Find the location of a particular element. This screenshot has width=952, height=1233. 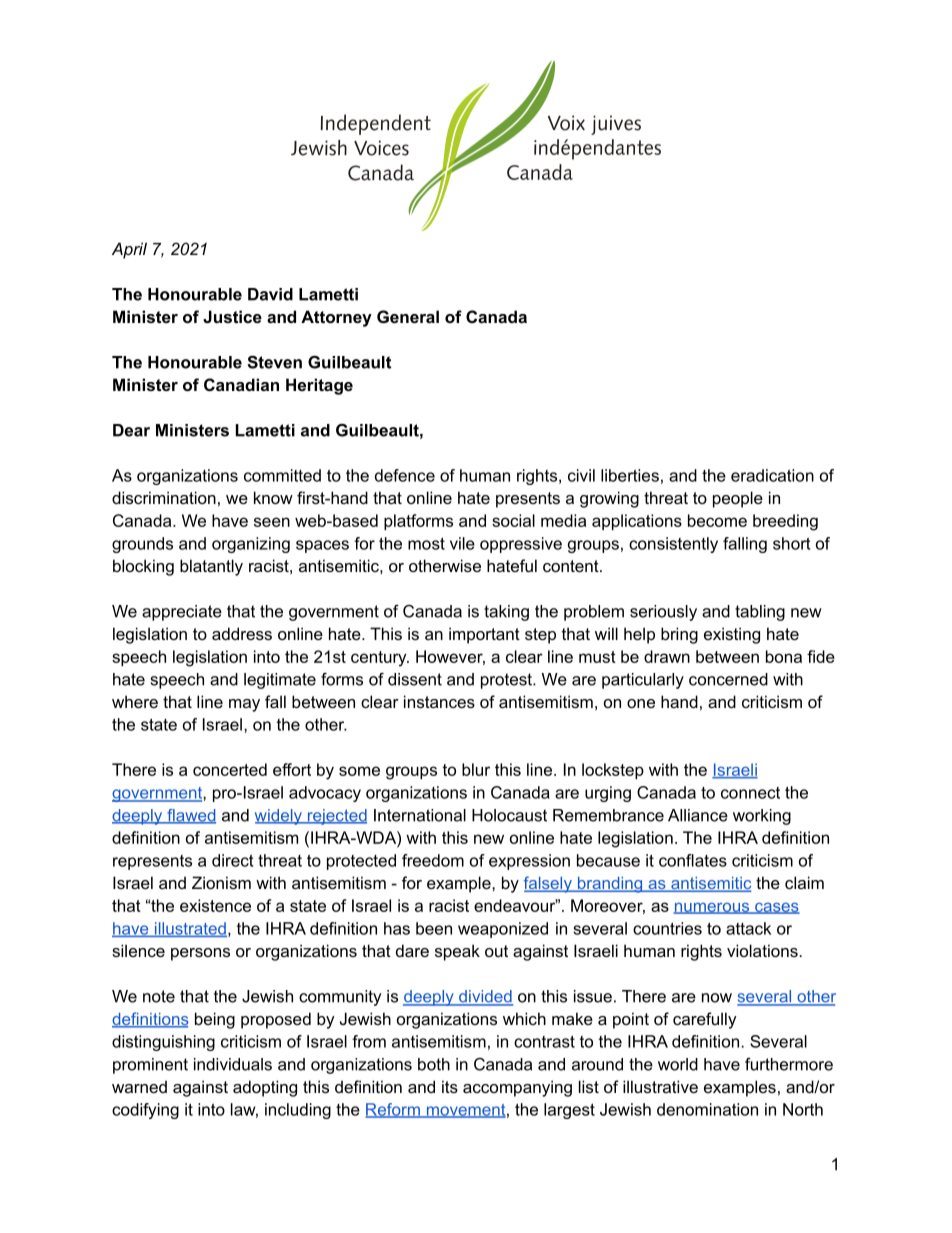

its is located at coordinates (450, 1086).
